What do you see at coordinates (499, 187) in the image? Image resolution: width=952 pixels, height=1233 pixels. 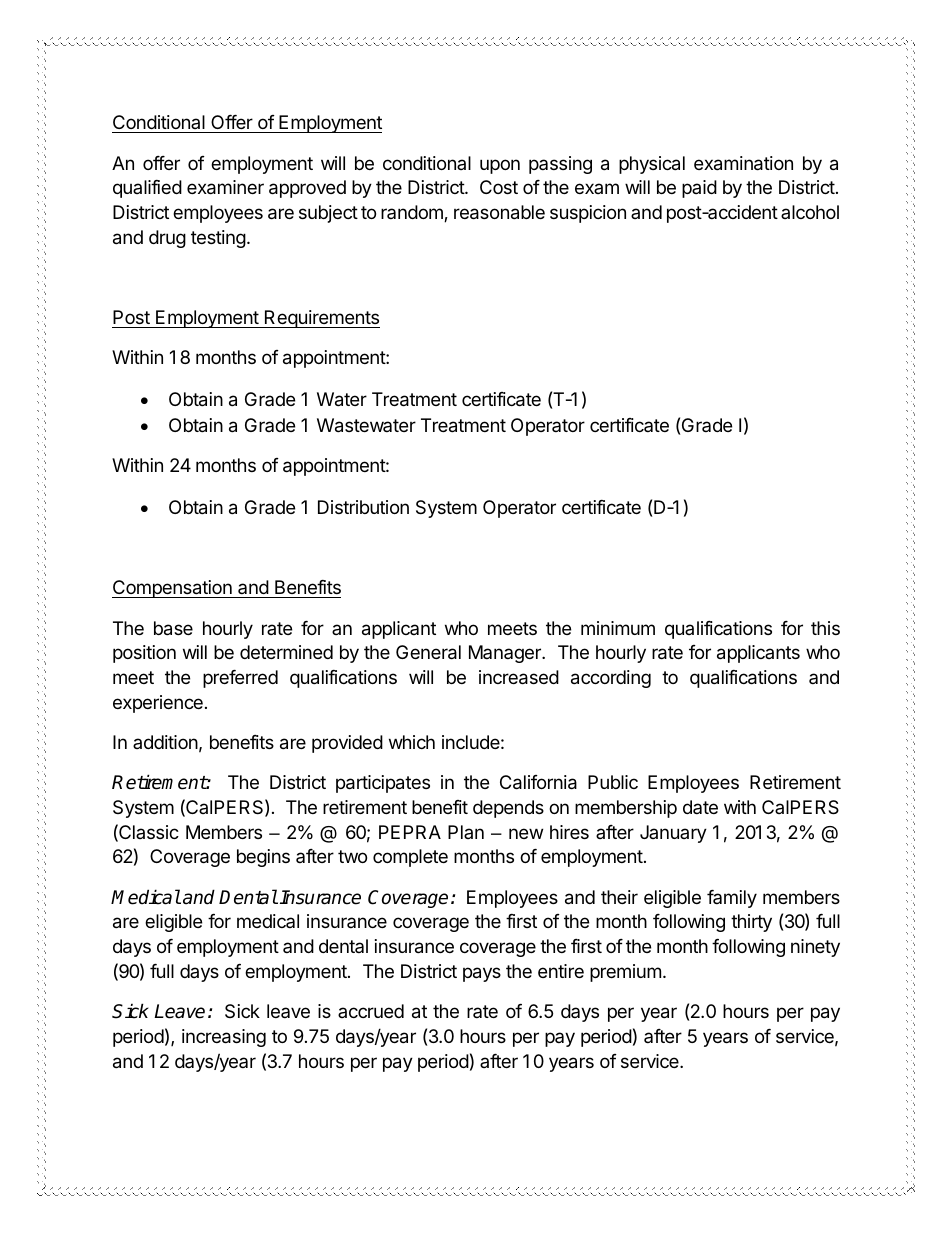 I see `Cost` at bounding box center [499, 187].
